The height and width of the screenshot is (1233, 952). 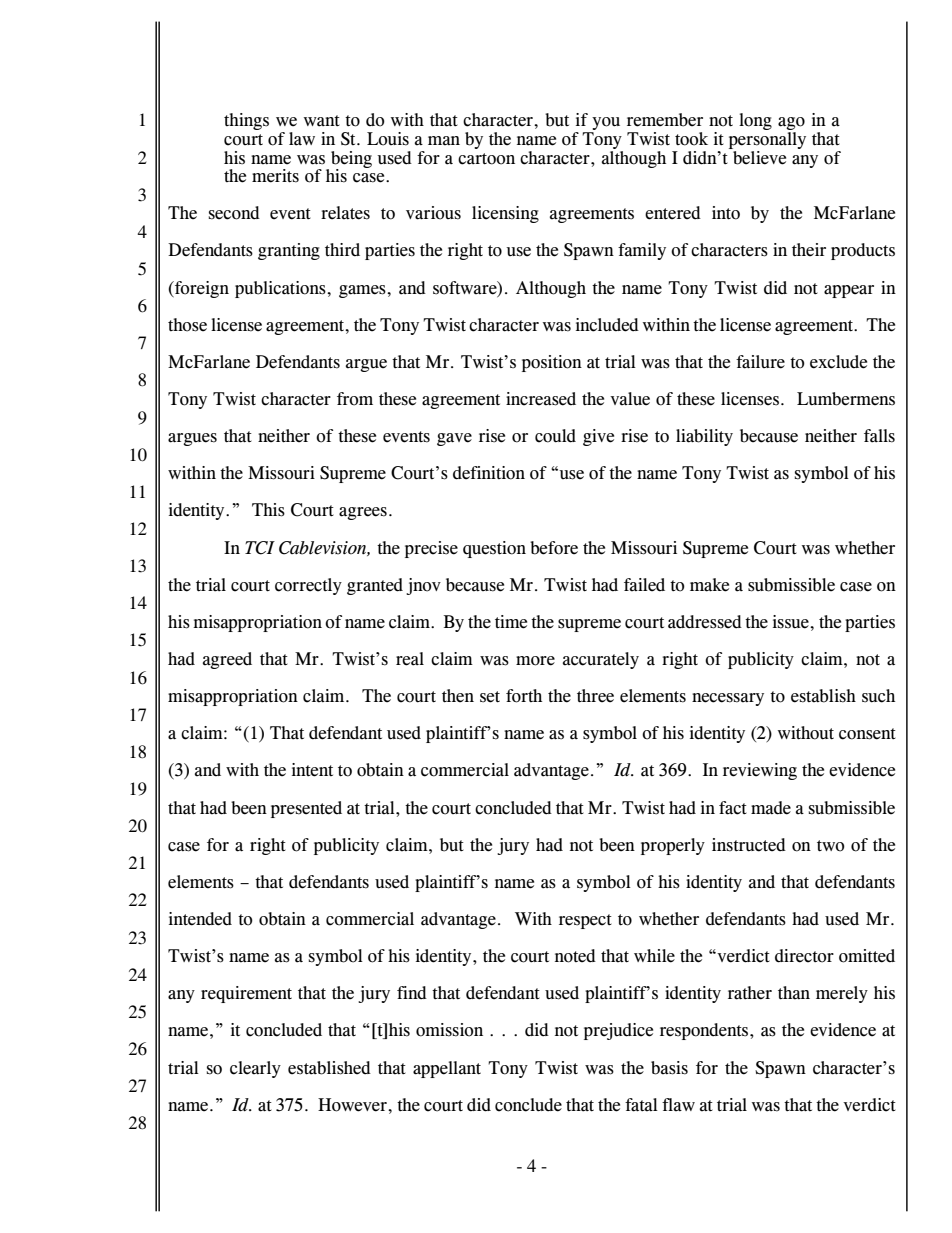 I want to click on correctly, so click(x=308, y=586).
